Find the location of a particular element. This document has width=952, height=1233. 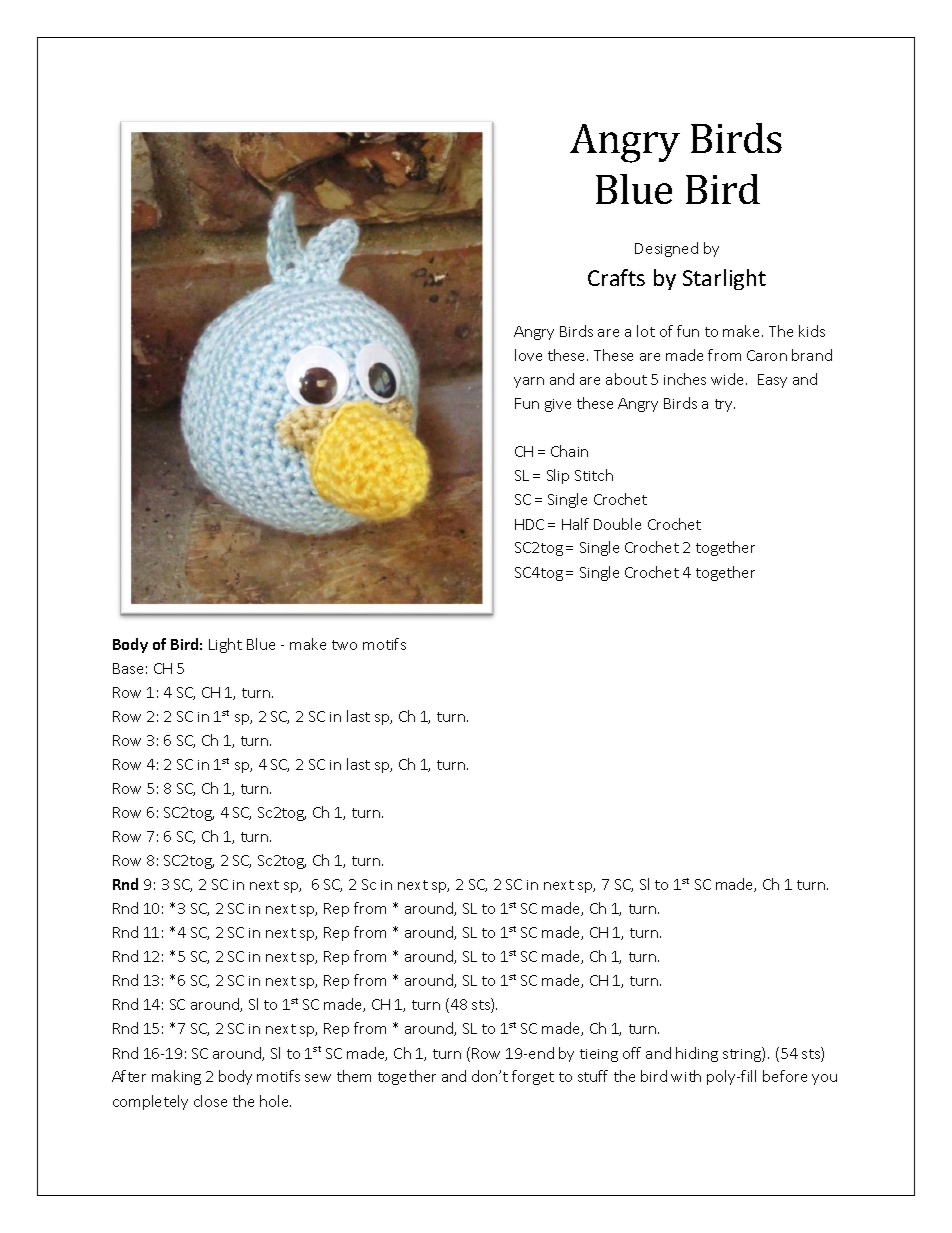

hiding is located at coordinates (697, 1054).
